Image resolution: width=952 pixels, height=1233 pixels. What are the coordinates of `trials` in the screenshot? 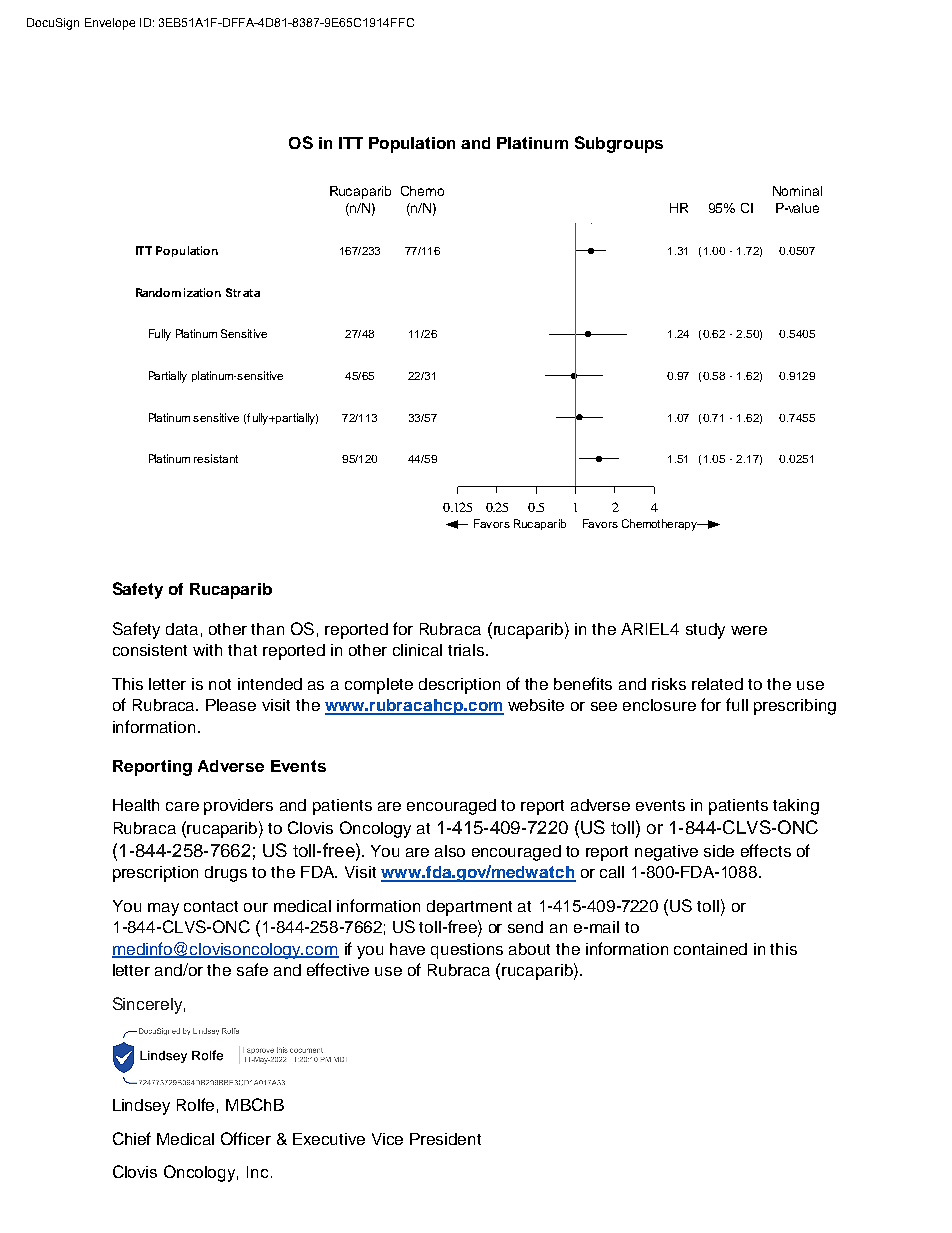 It's located at (467, 650).
